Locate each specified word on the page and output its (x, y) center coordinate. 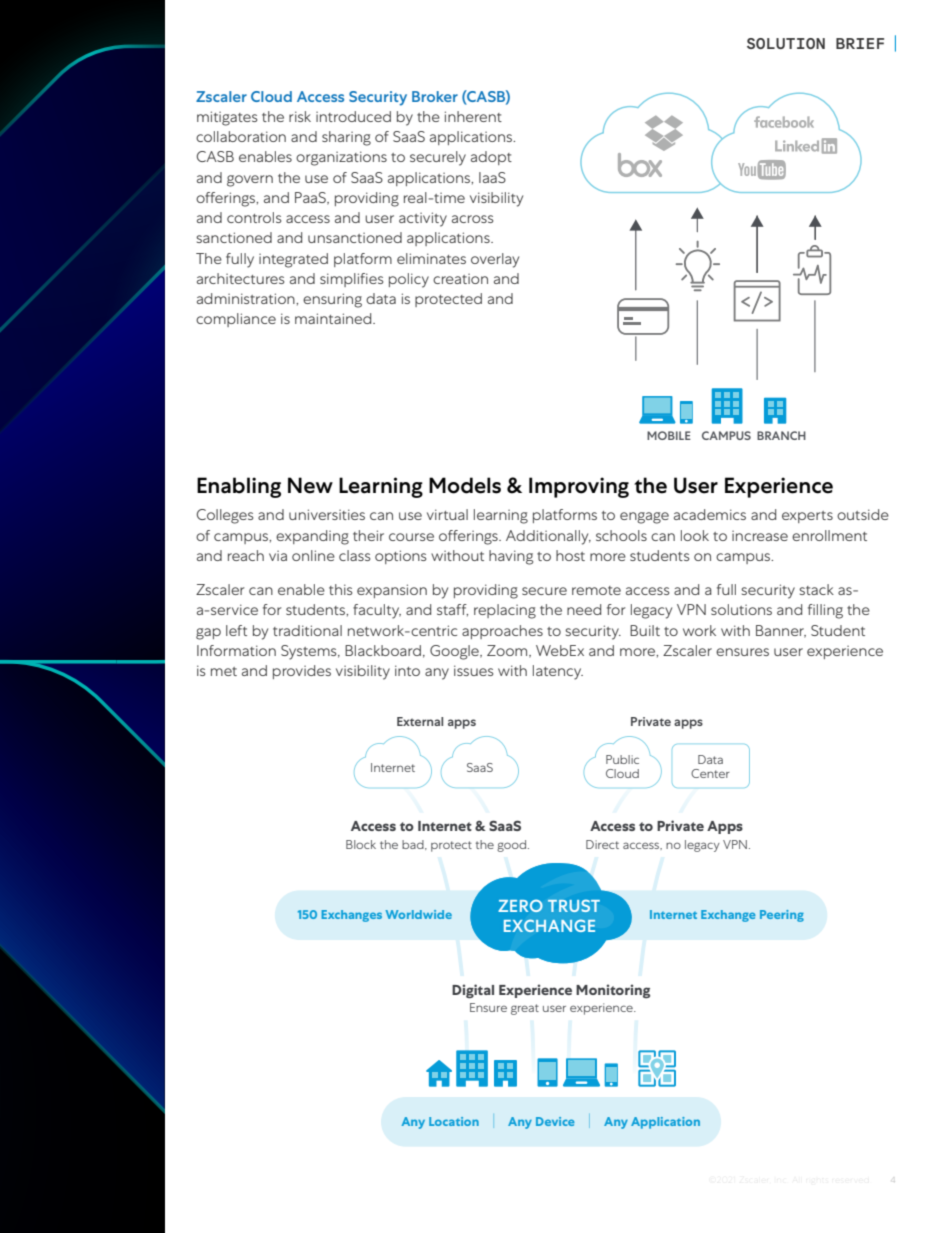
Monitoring (613, 991)
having (511, 557)
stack (816, 589)
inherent (473, 116)
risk (300, 116)
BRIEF (860, 43)
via (278, 556)
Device (555, 1121)
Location (454, 1121)
